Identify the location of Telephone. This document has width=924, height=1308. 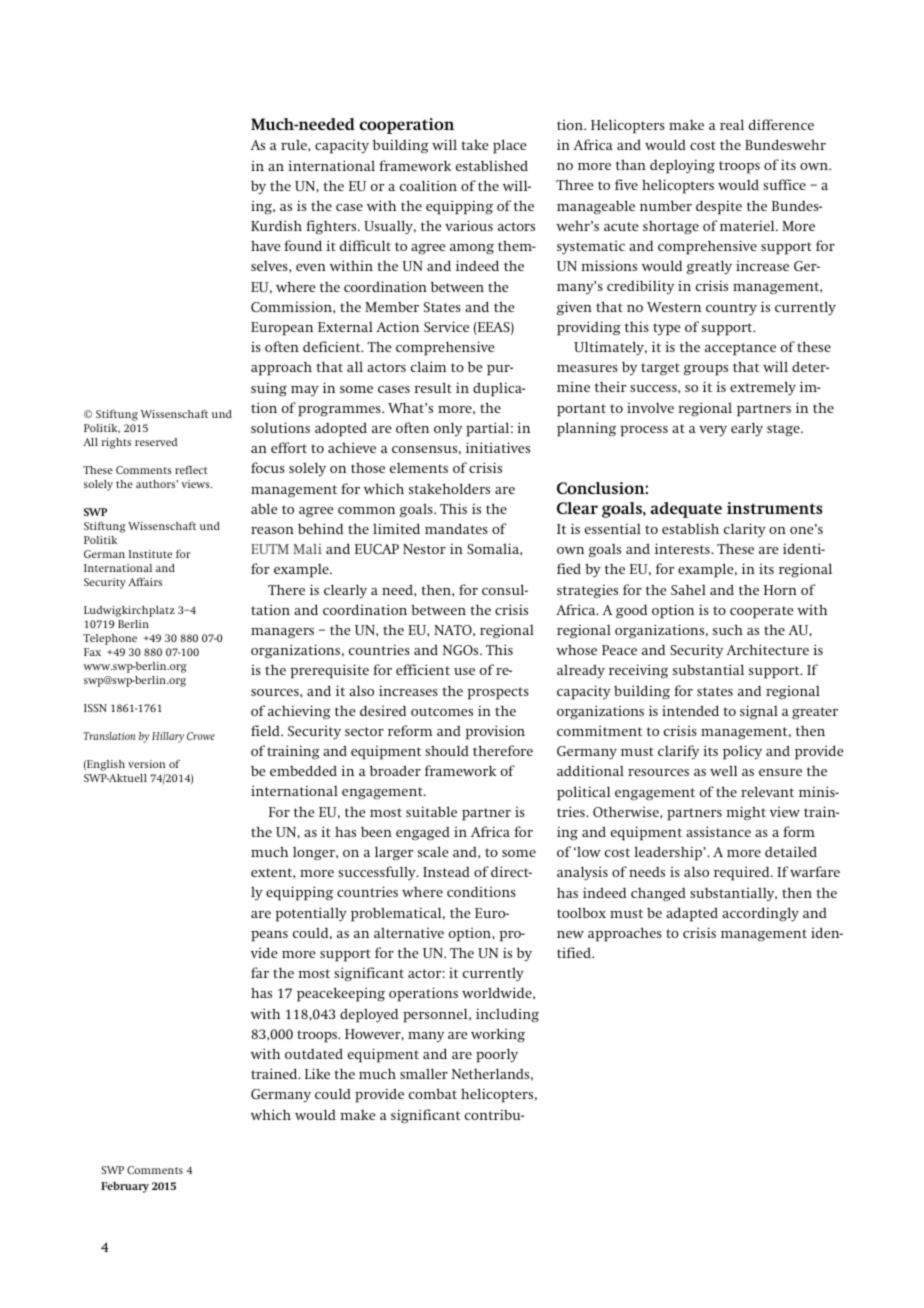
(110, 639).
